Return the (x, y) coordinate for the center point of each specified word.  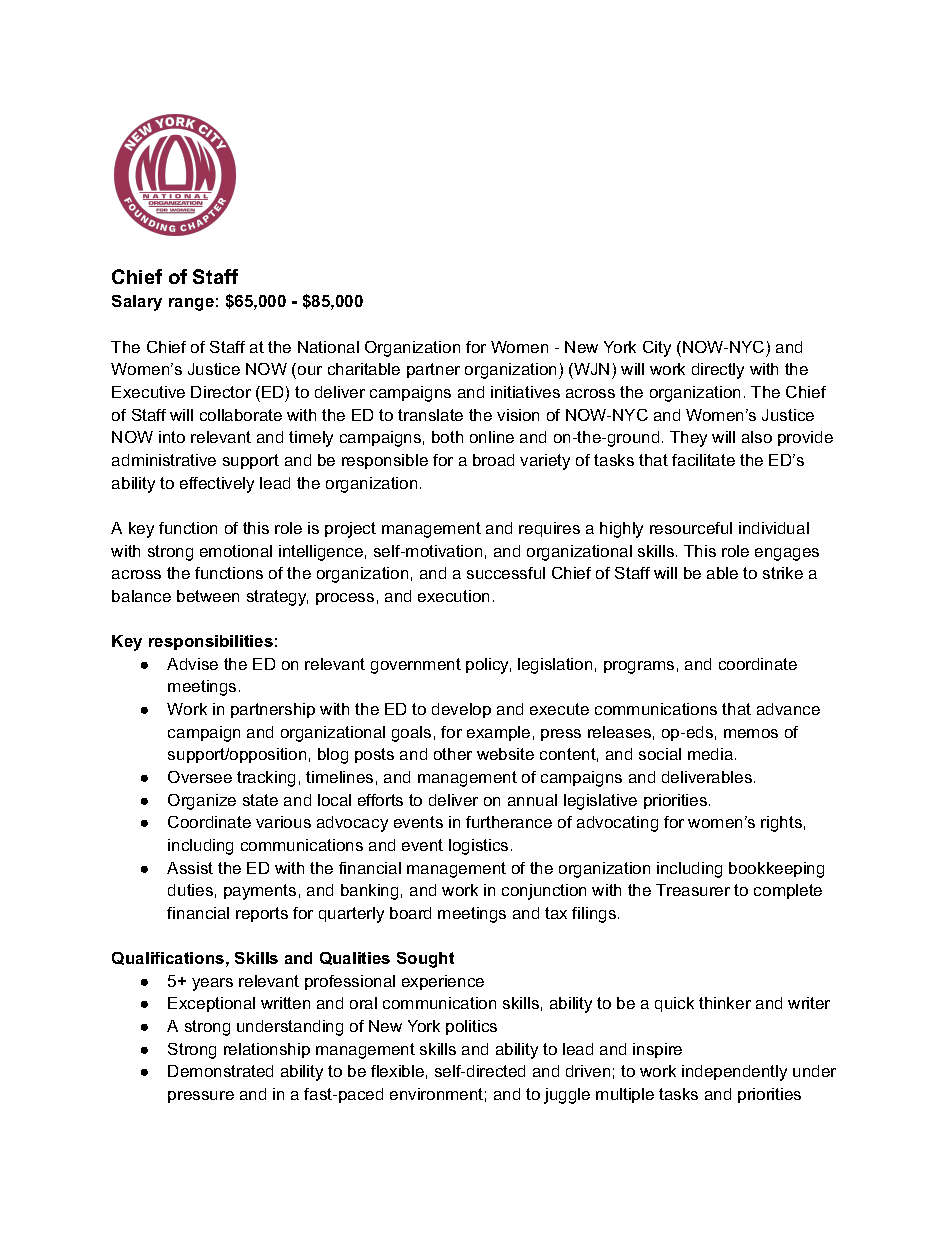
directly (718, 371)
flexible (397, 1071)
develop (461, 710)
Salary (137, 303)
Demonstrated (220, 1071)
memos (751, 733)
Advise (192, 664)
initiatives (525, 392)
